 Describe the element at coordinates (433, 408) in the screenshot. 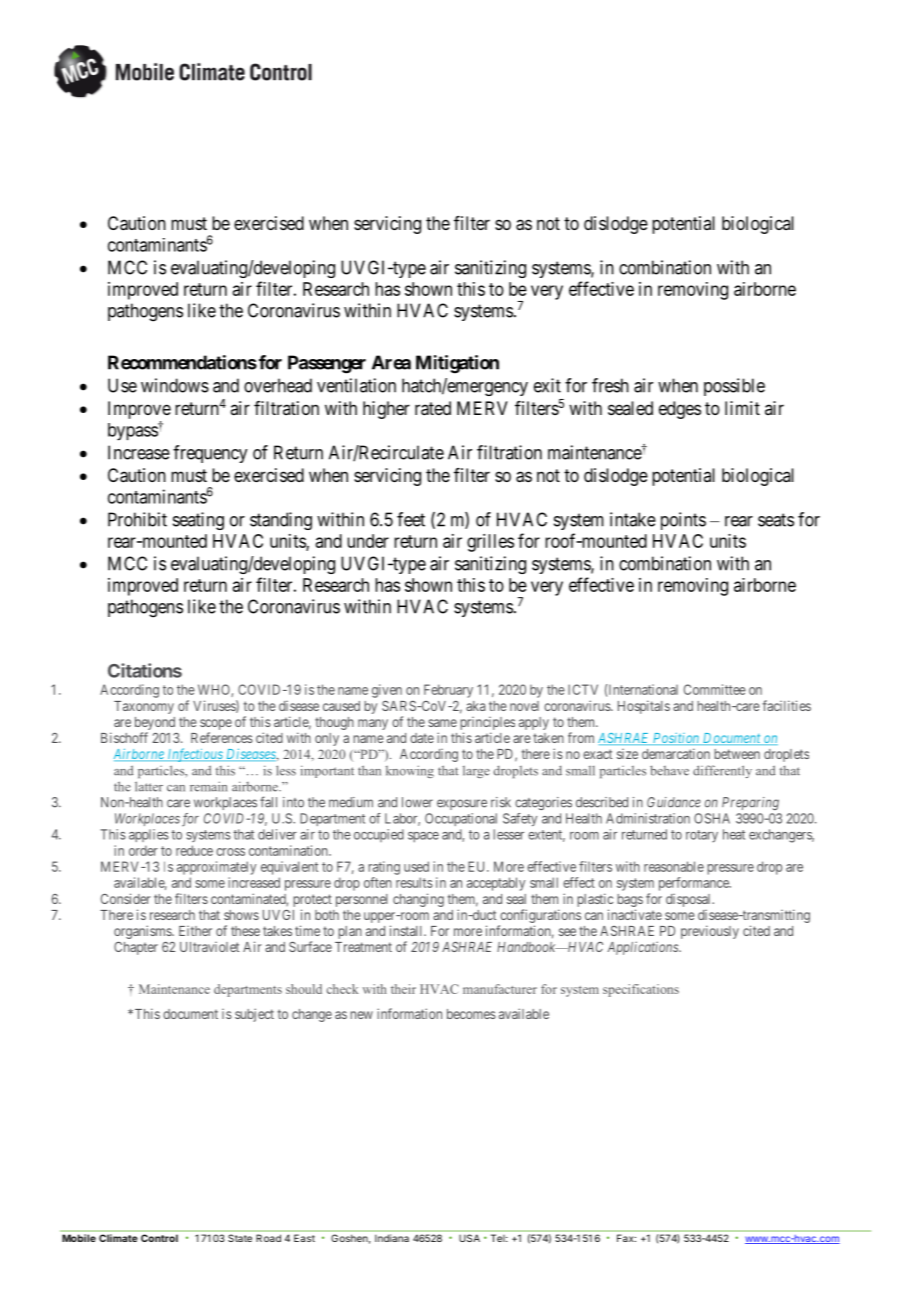

I see `rated` at that location.
